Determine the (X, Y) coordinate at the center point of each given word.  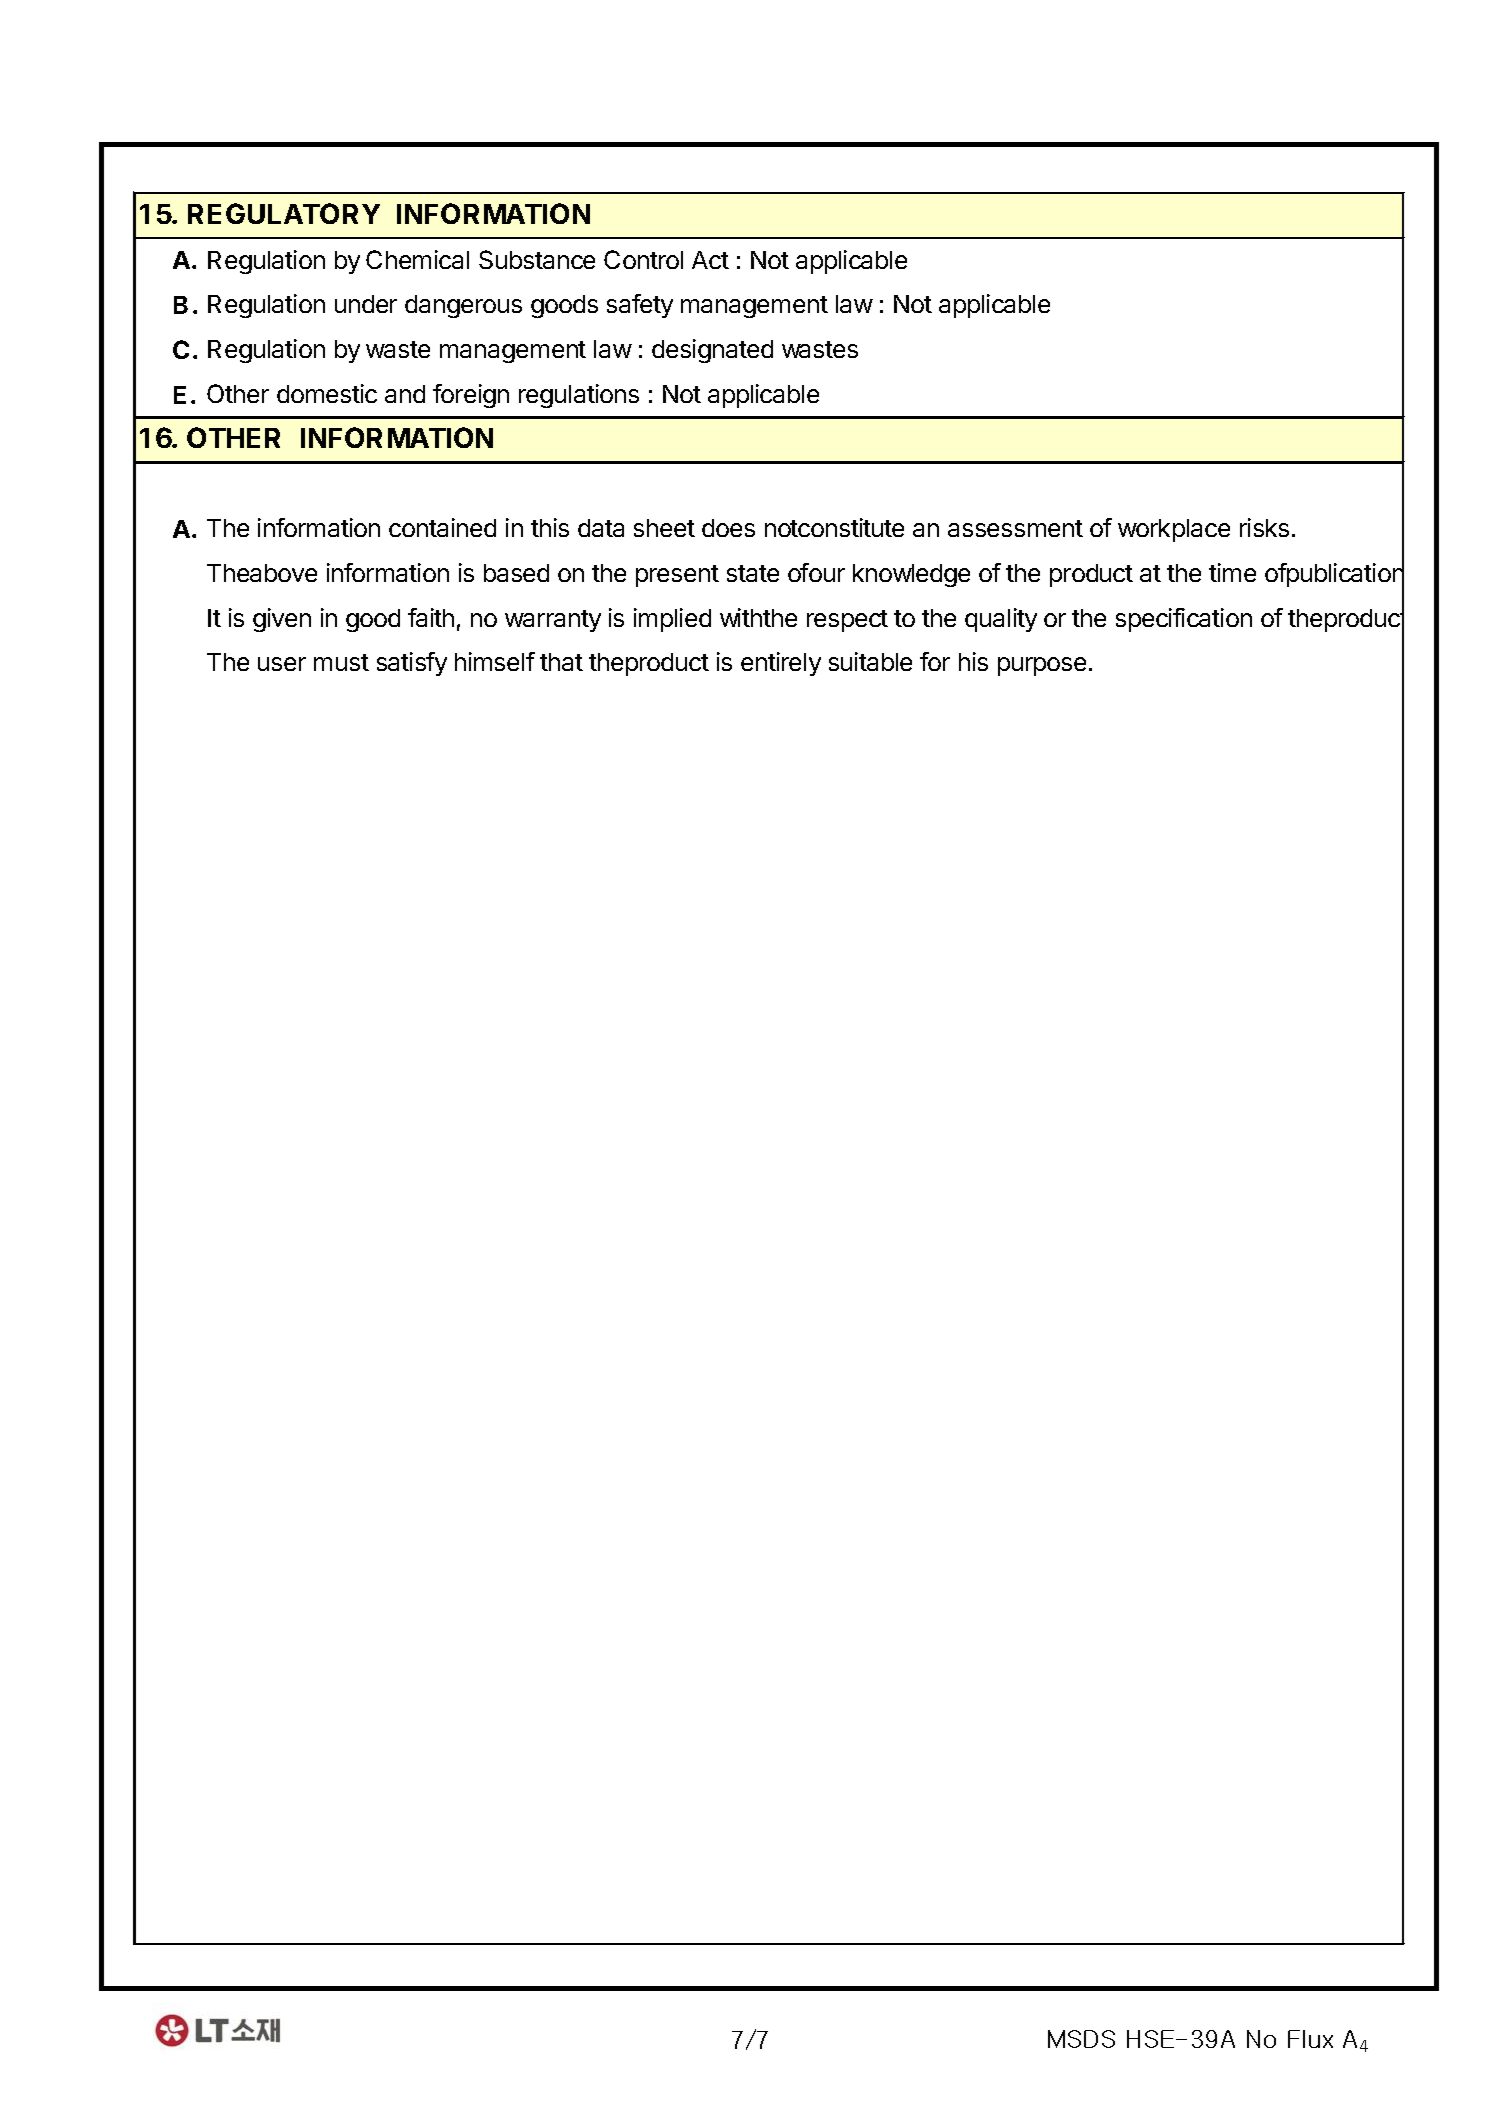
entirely (781, 664)
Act (710, 260)
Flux (1310, 2039)
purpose (1042, 666)
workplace (1174, 530)
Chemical (417, 259)
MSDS (1081, 2039)
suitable (870, 661)
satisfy (412, 664)
